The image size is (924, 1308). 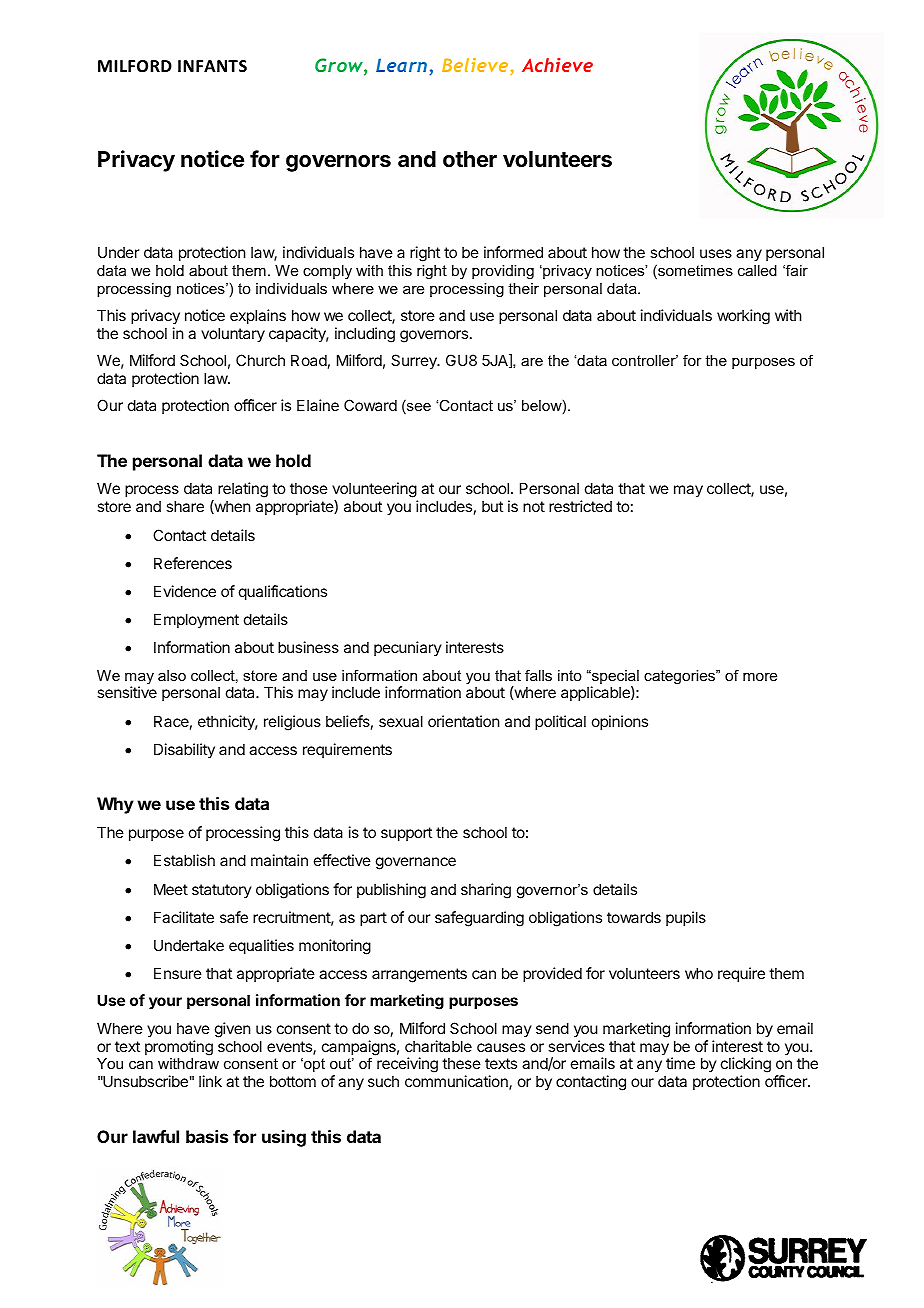 What do you see at coordinates (185, 591) in the screenshot?
I see `Evidence` at bounding box center [185, 591].
